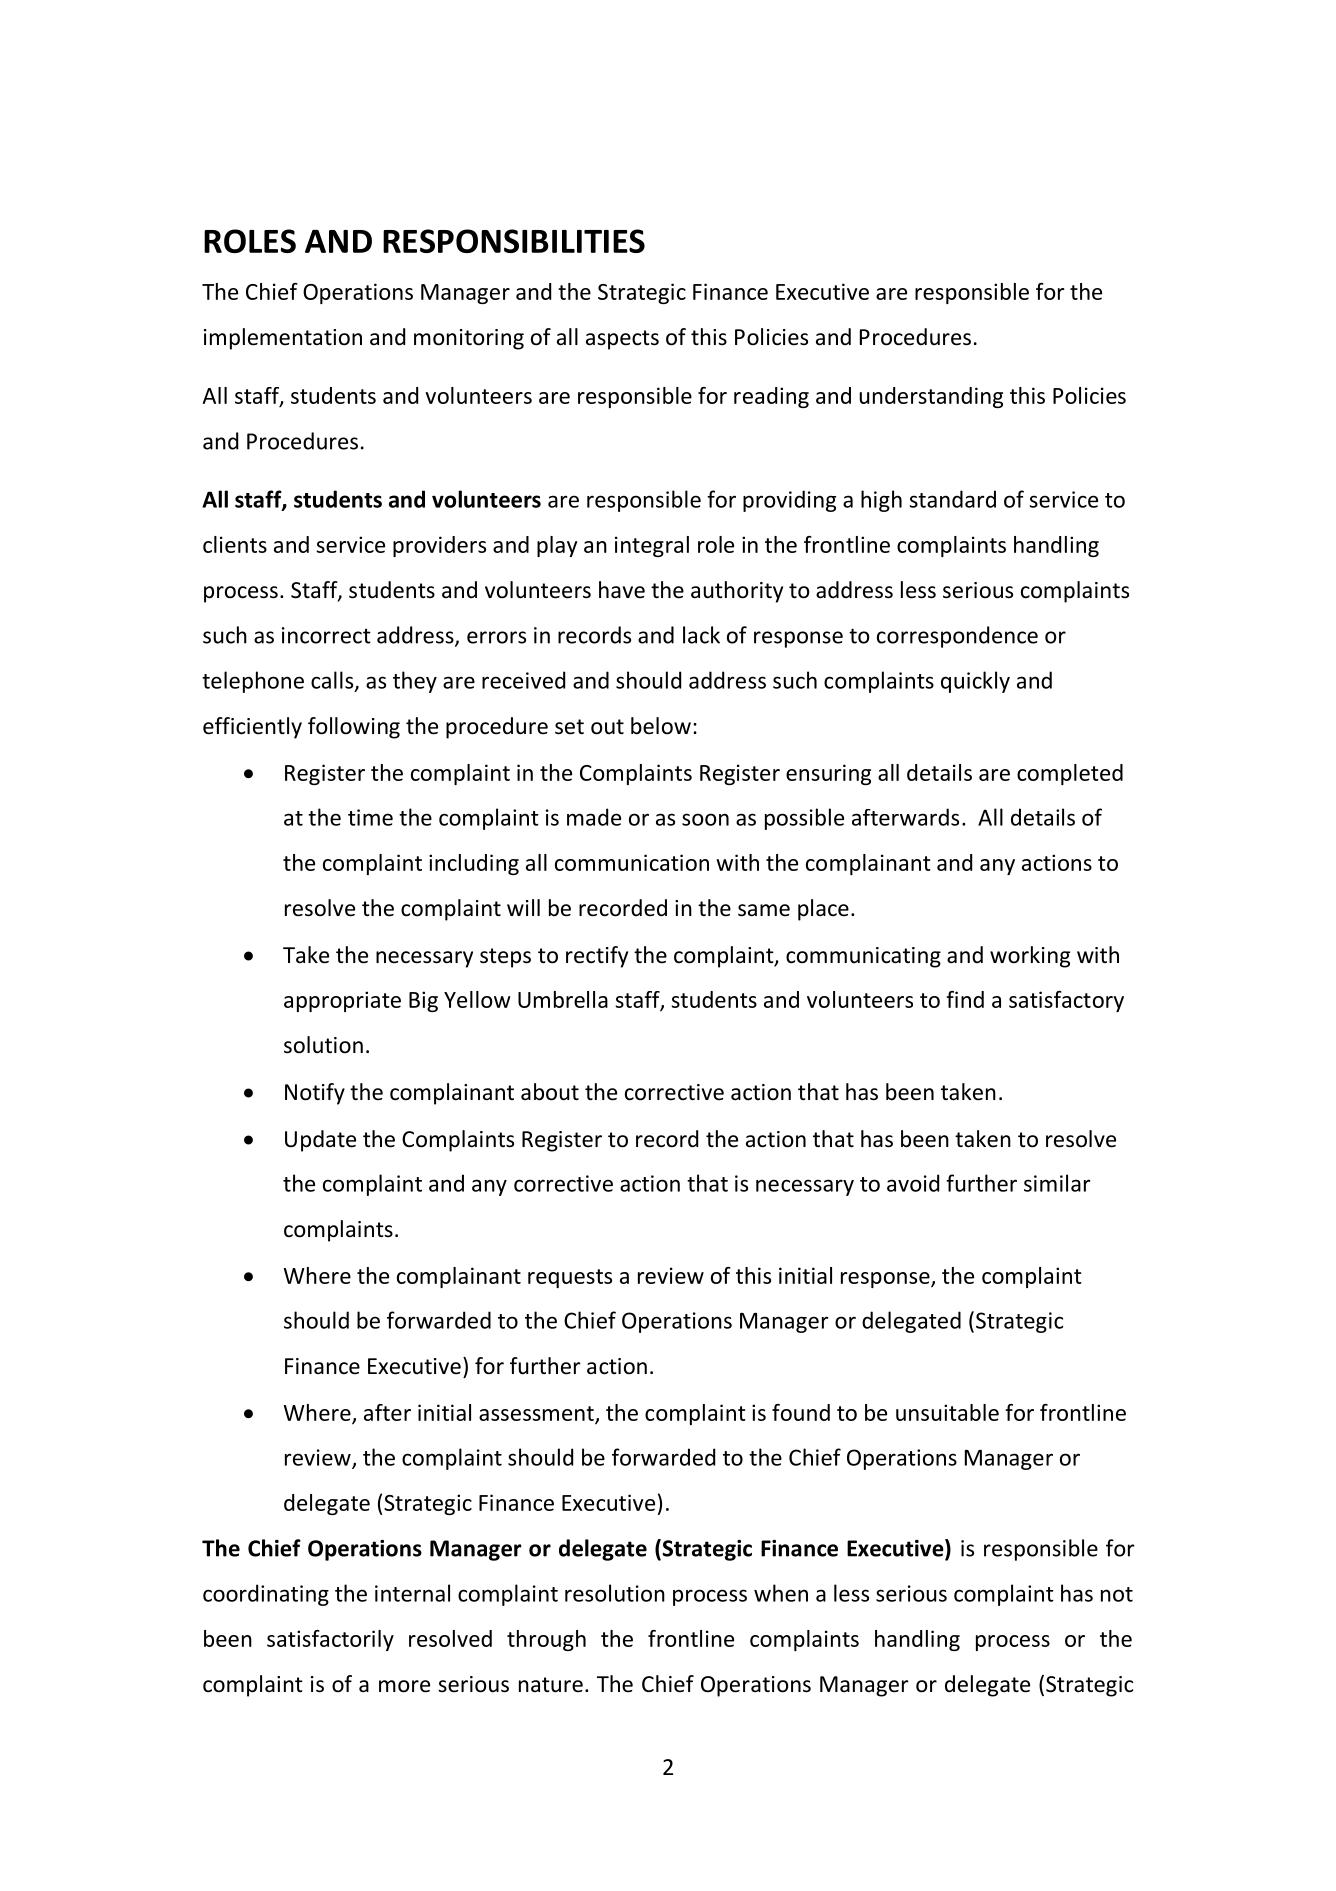  What do you see at coordinates (965, 999) in the image?
I see `find` at bounding box center [965, 999].
